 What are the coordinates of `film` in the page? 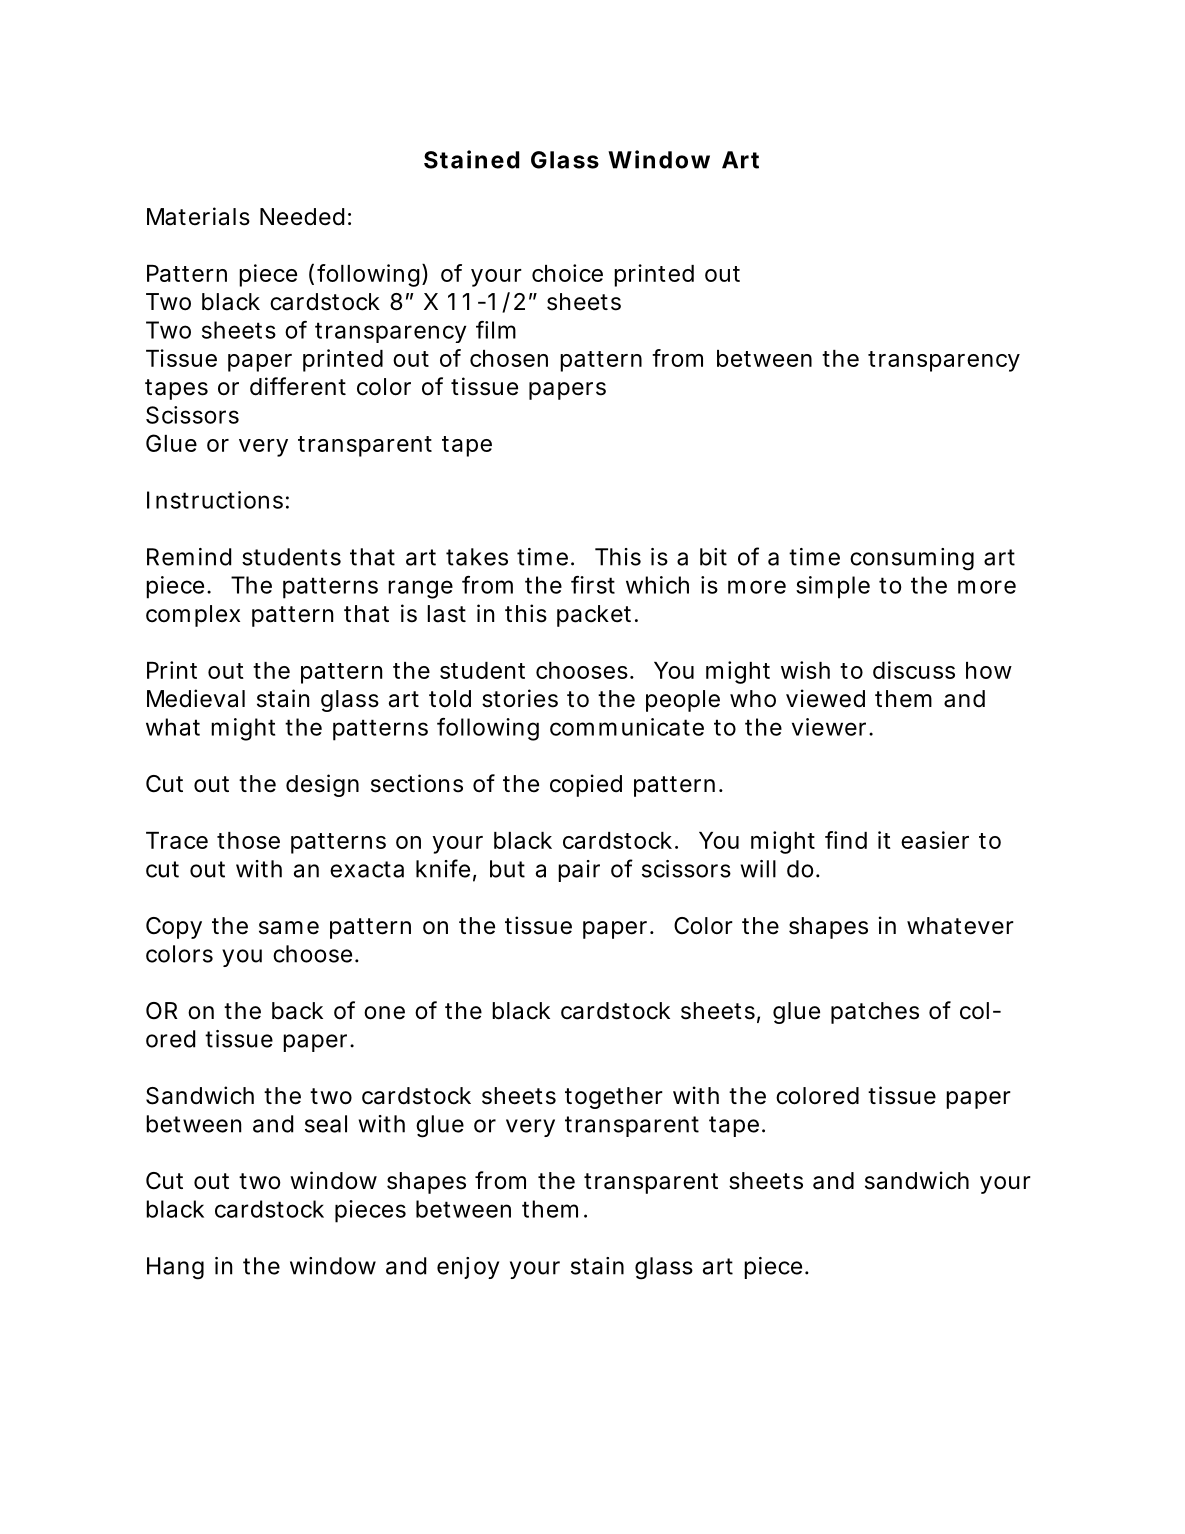 It's located at (496, 330).
